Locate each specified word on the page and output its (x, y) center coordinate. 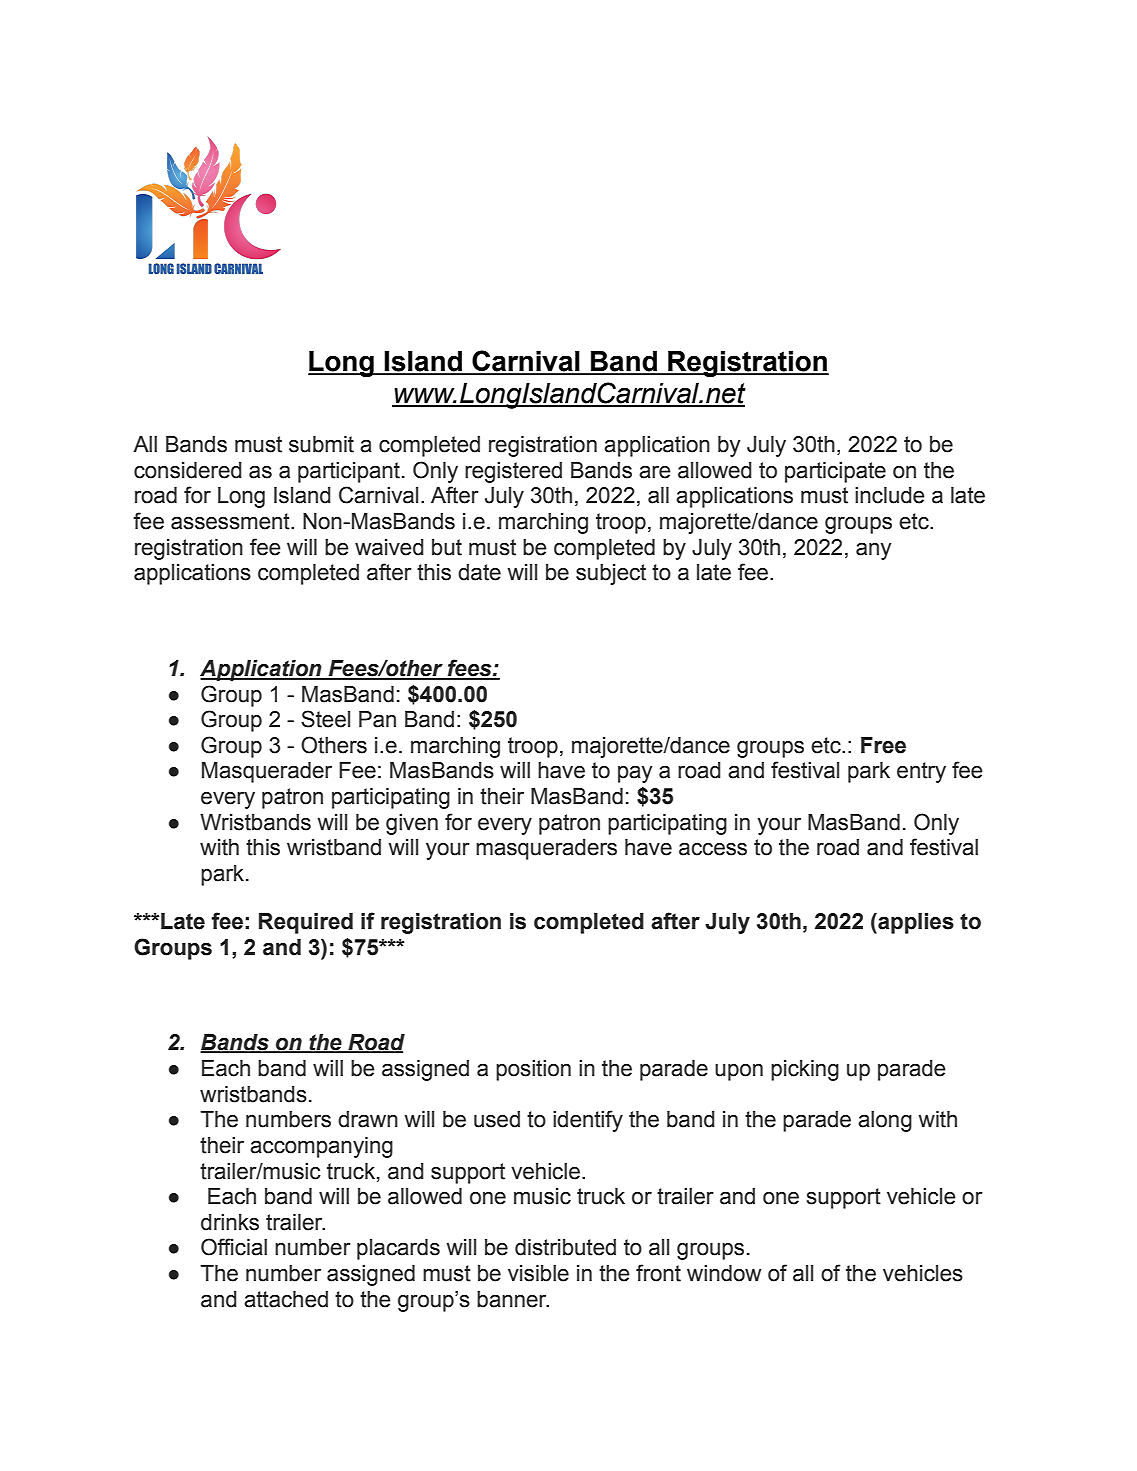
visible (538, 1273)
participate (835, 472)
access (713, 849)
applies (915, 923)
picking (805, 1070)
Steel (325, 719)
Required (306, 923)
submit (321, 444)
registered (513, 472)
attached (286, 1299)
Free (883, 745)
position (533, 1070)
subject (611, 574)
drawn (368, 1119)
